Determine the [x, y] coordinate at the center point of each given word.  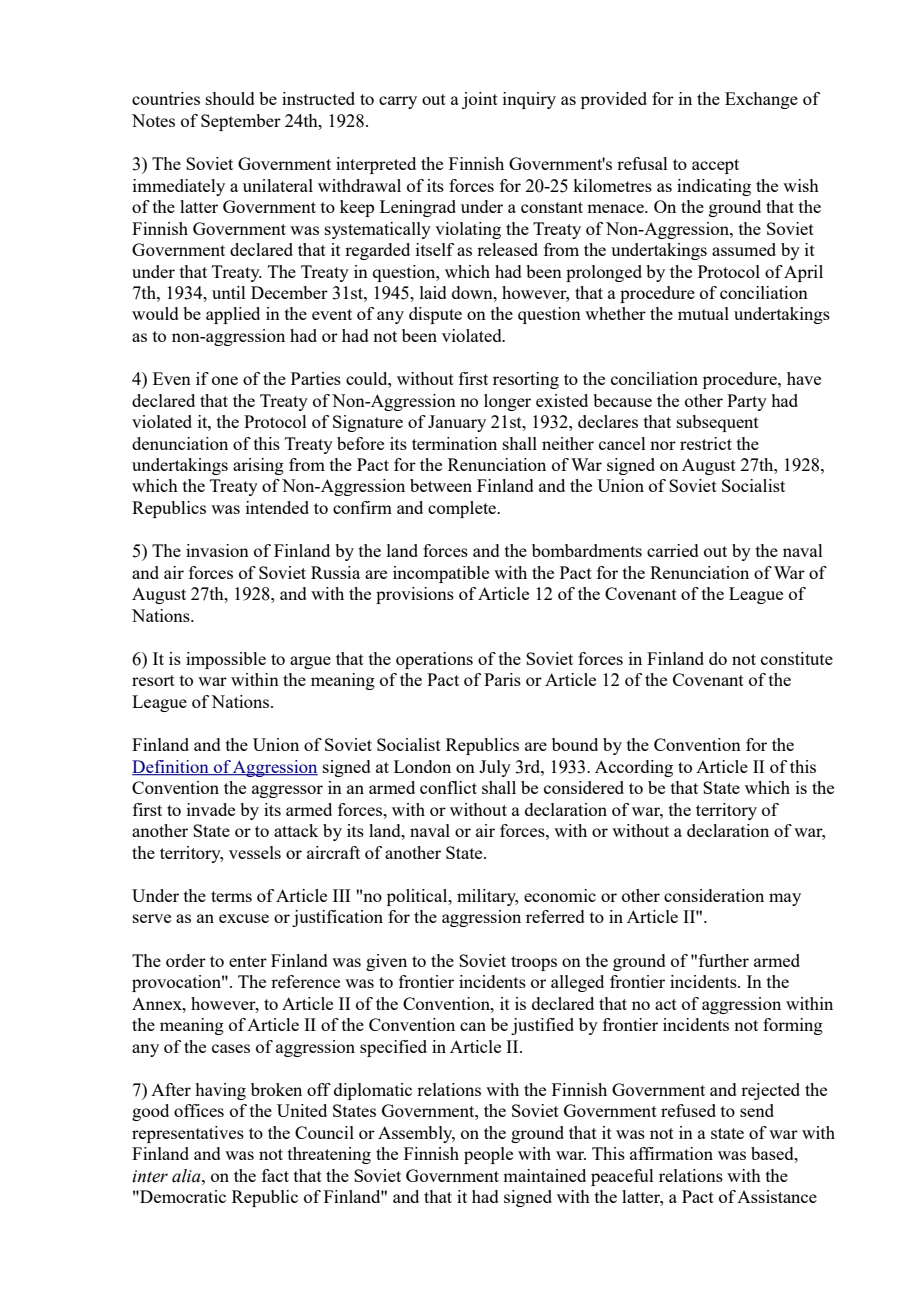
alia [187, 1176]
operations [434, 660]
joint [480, 100]
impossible [226, 660]
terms [231, 896]
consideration [714, 895]
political [418, 897]
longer [507, 402]
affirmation [671, 1153]
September [241, 122]
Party [747, 402]
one [225, 380]
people [488, 1155]
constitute [797, 658]
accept [715, 166]
